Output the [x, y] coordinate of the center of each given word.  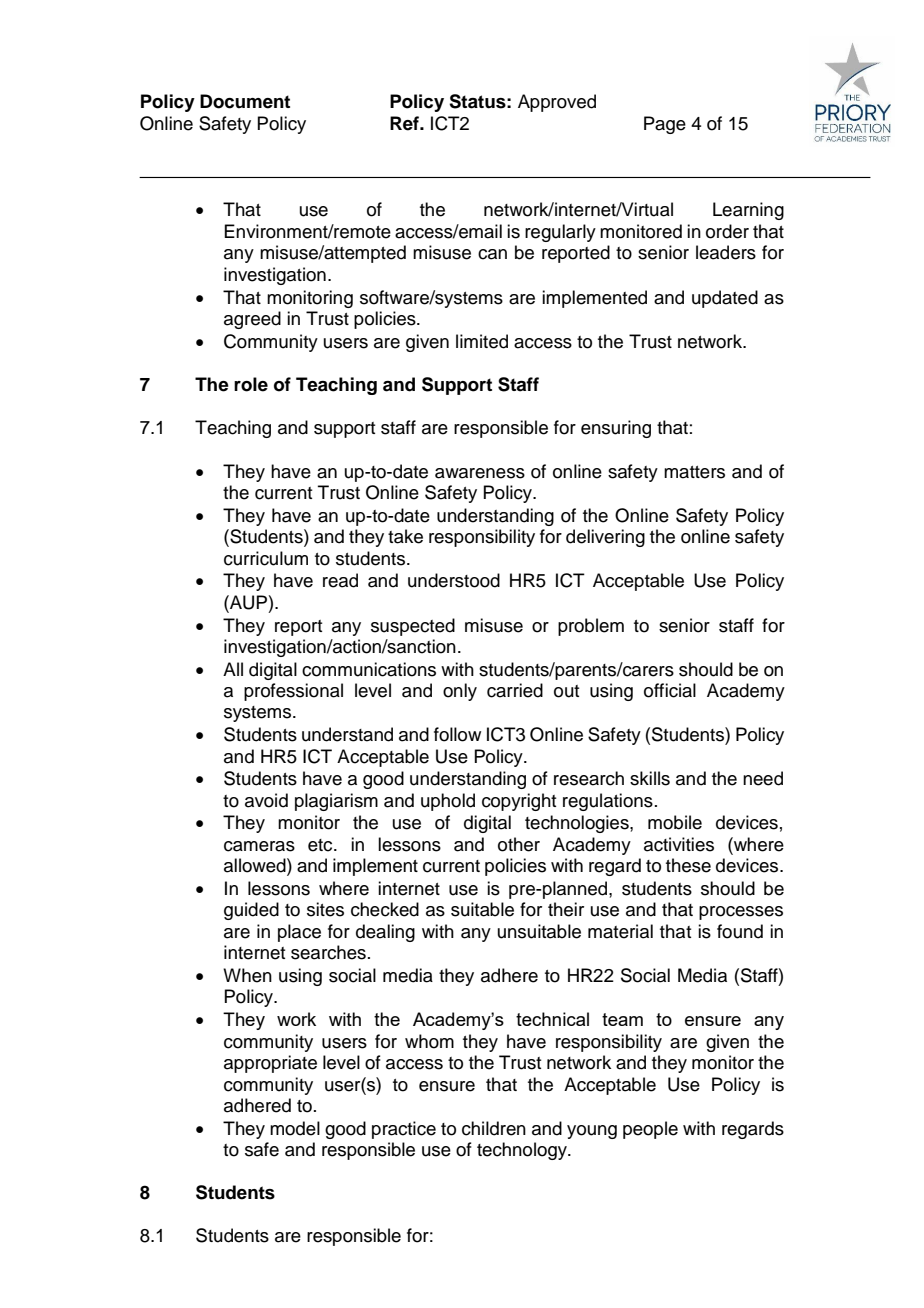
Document [245, 101]
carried [515, 690]
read [340, 580]
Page [665, 125]
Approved [557, 103]
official [670, 690]
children [494, 1128]
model [295, 1128]
